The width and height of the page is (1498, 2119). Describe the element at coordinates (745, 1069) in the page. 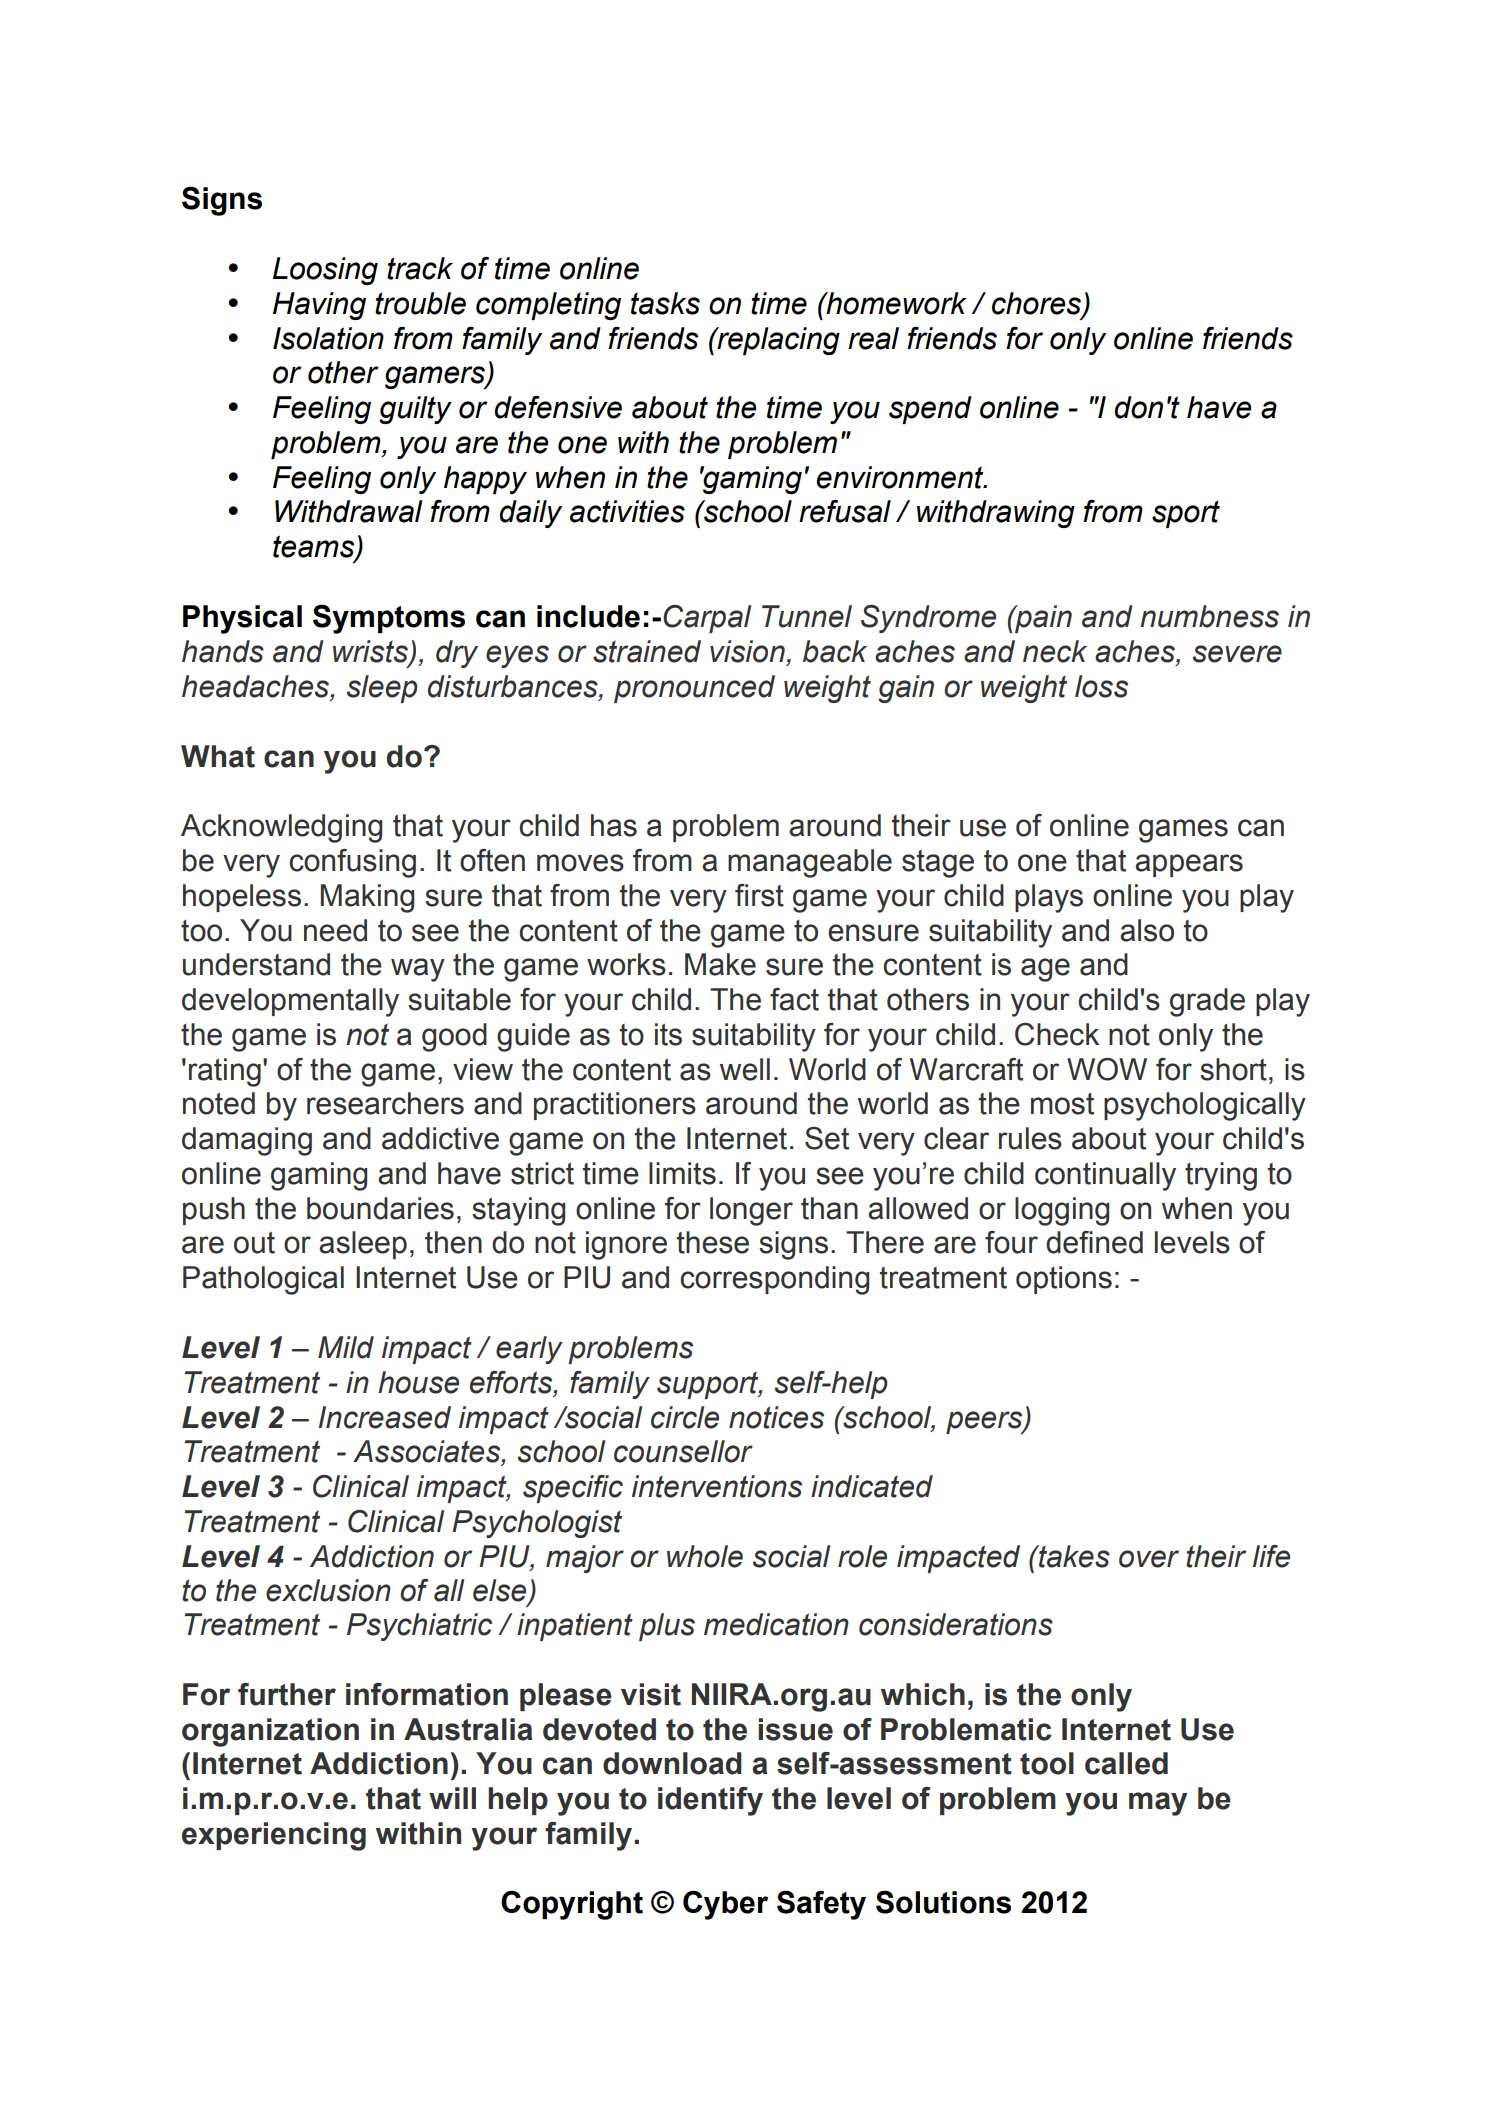

I see `well` at that location.
